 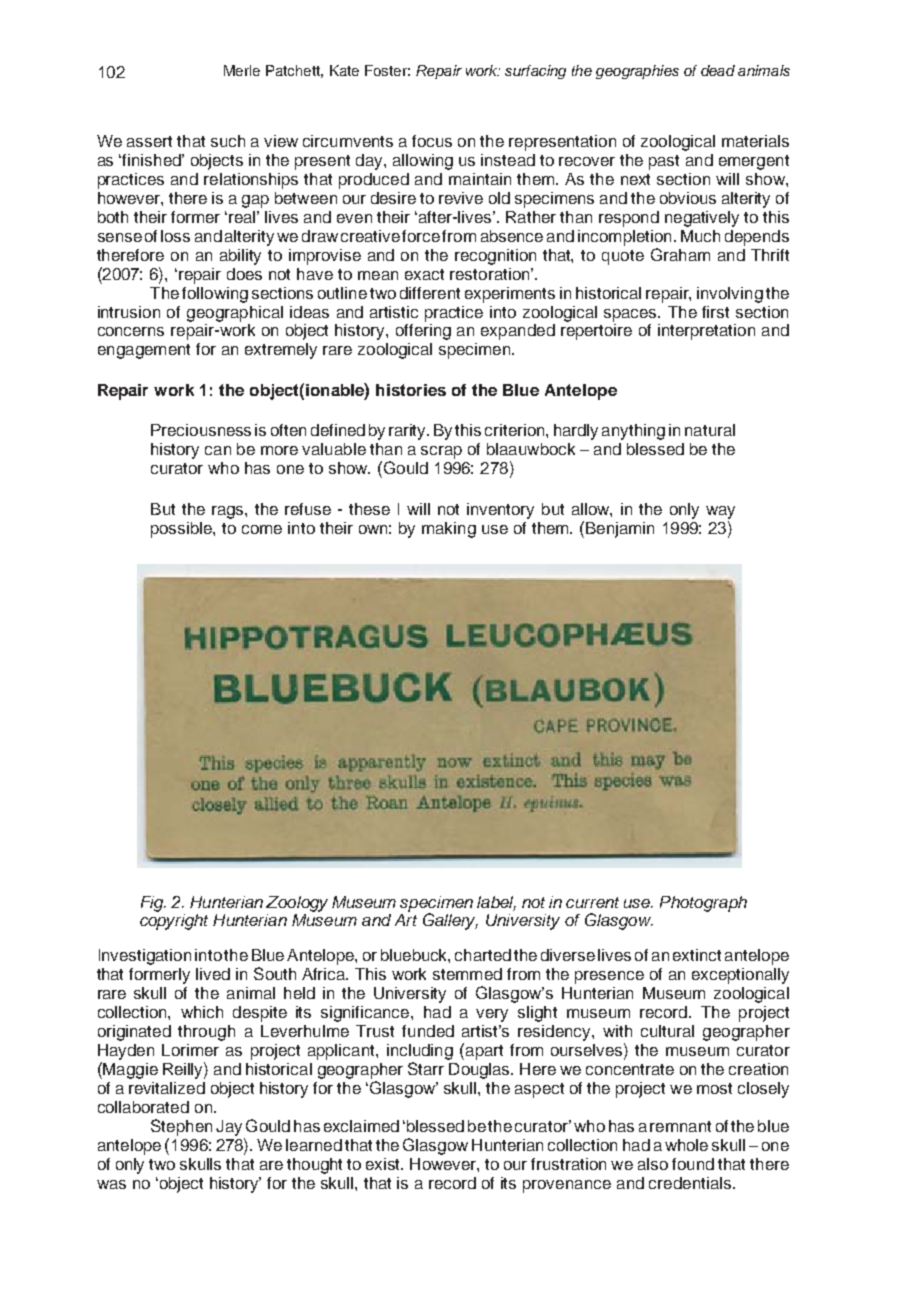 I want to click on dead, so click(x=718, y=70).
